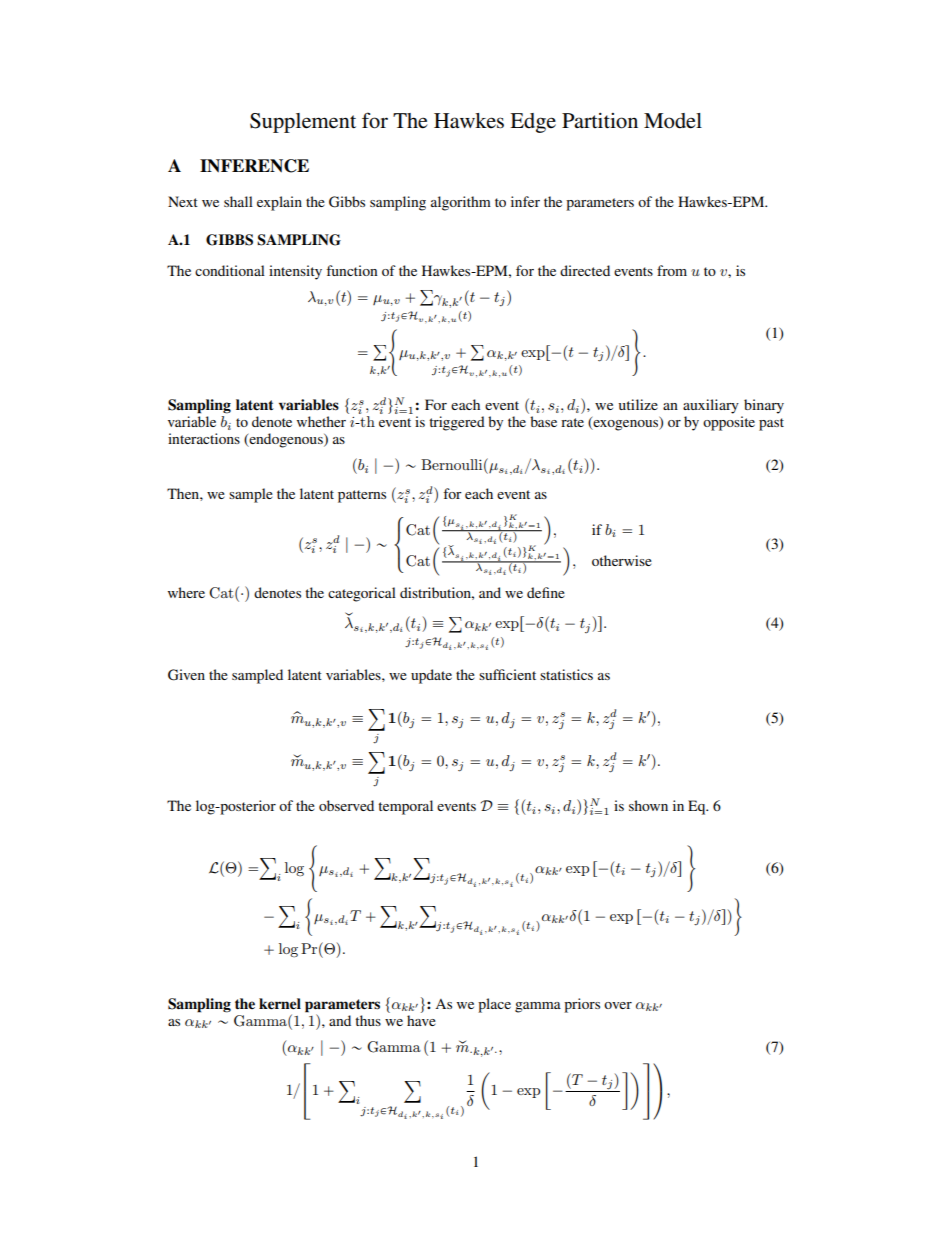 This screenshot has width=952, height=1233. I want to click on Edge, so click(533, 123).
